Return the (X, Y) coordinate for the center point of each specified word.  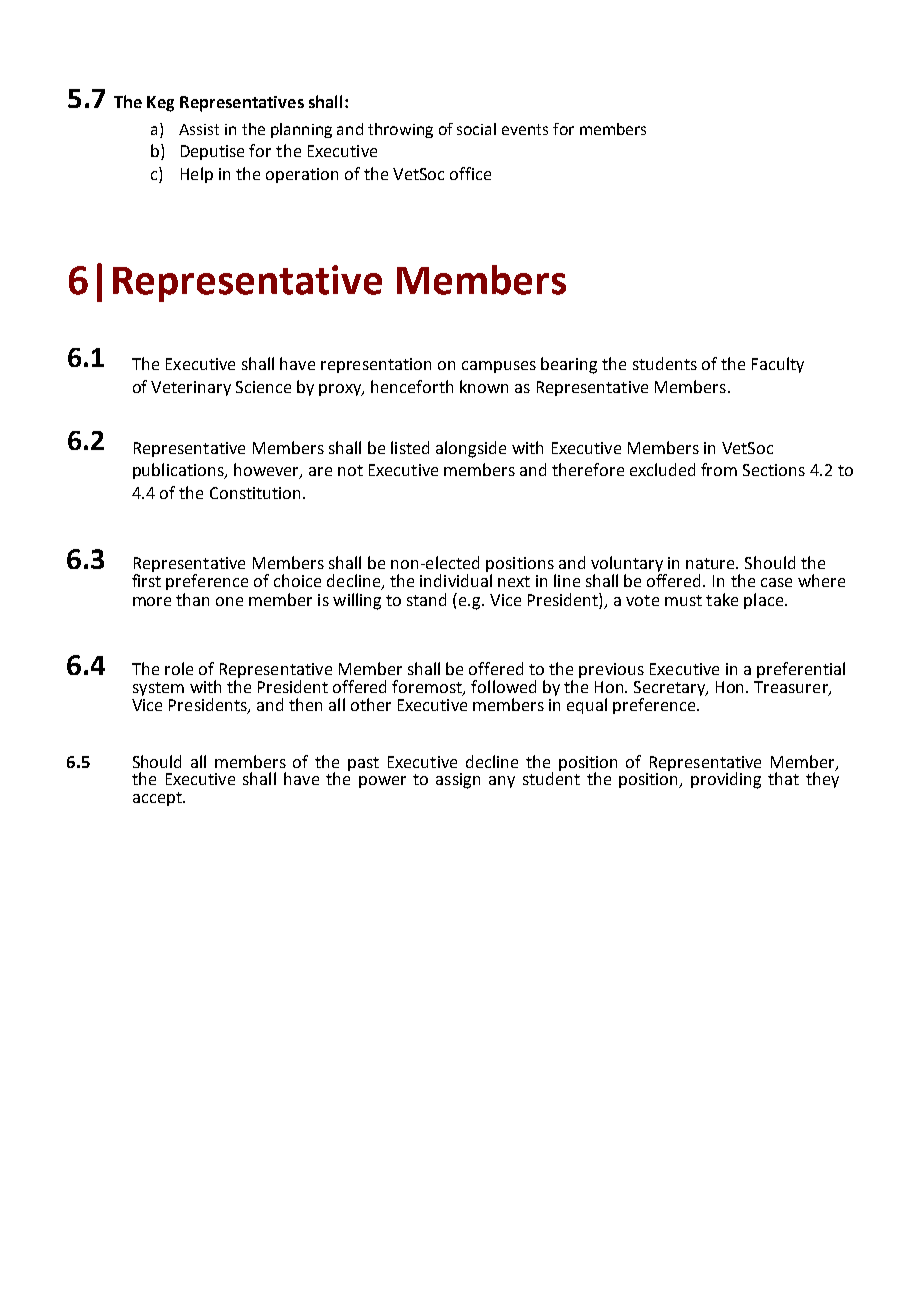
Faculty (778, 365)
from (719, 469)
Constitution (257, 493)
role (179, 668)
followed (503, 686)
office (470, 173)
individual (456, 580)
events (525, 129)
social (476, 129)
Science (263, 387)
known (484, 386)
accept (158, 799)
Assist (199, 129)
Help (197, 175)
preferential (801, 670)
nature (712, 563)
